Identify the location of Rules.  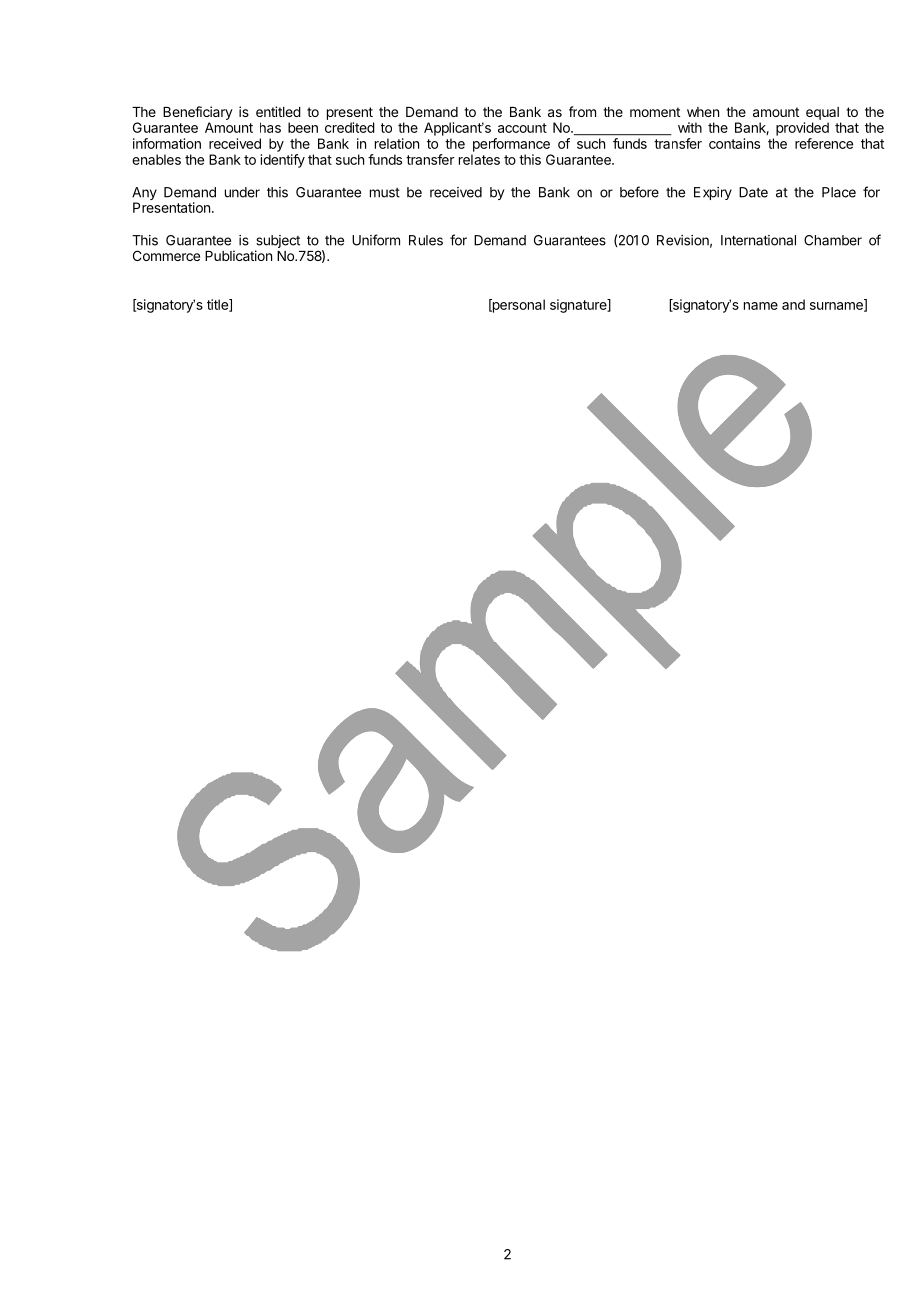
(426, 240).
